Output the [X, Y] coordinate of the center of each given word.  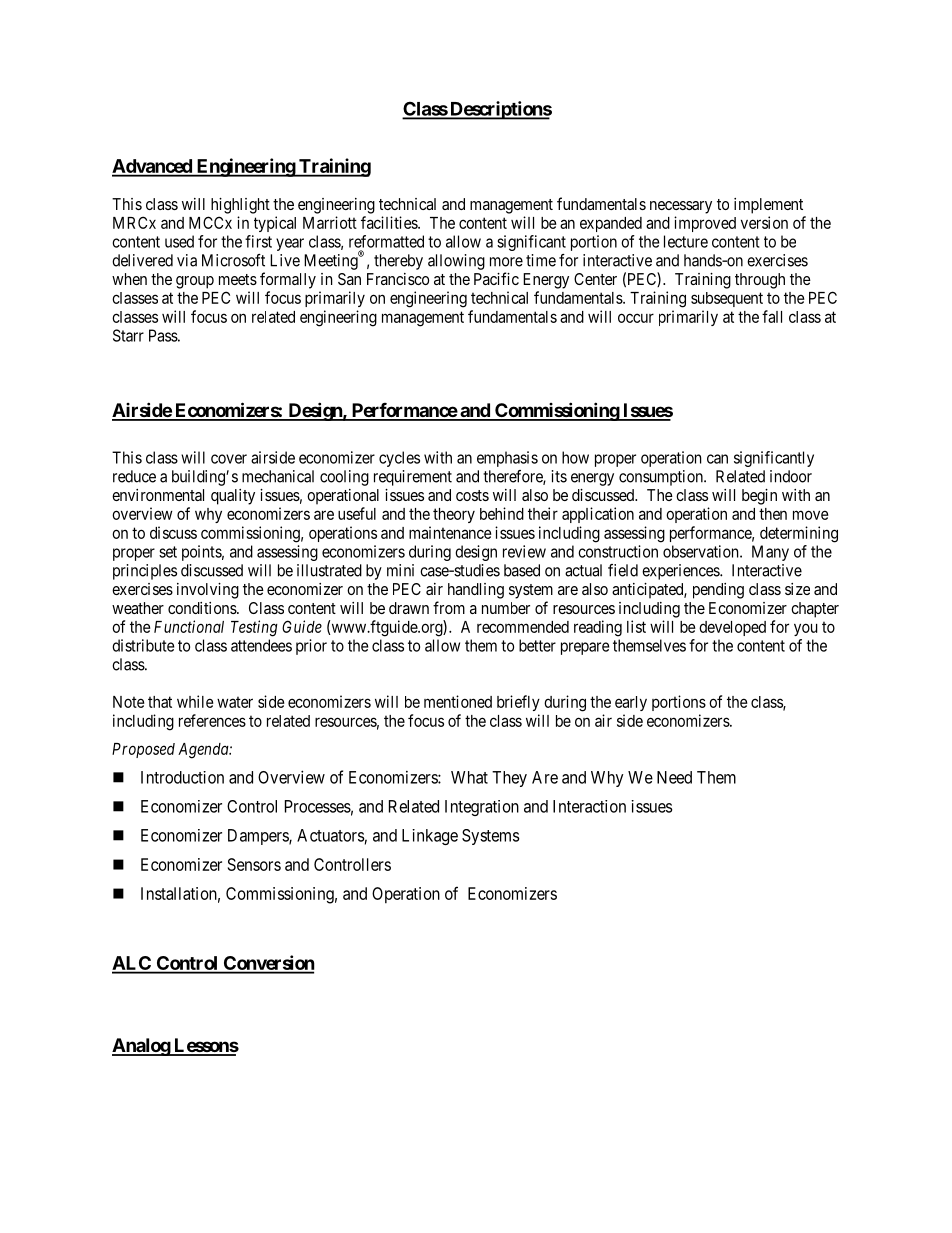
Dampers [259, 837]
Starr [128, 335]
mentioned [458, 701]
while [195, 701]
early [631, 703]
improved [705, 224]
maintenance [450, 532]
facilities [390, 222]
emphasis [507, 459]
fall [772, 316]
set [168, 552]
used [179, 241]
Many [770, 553]
